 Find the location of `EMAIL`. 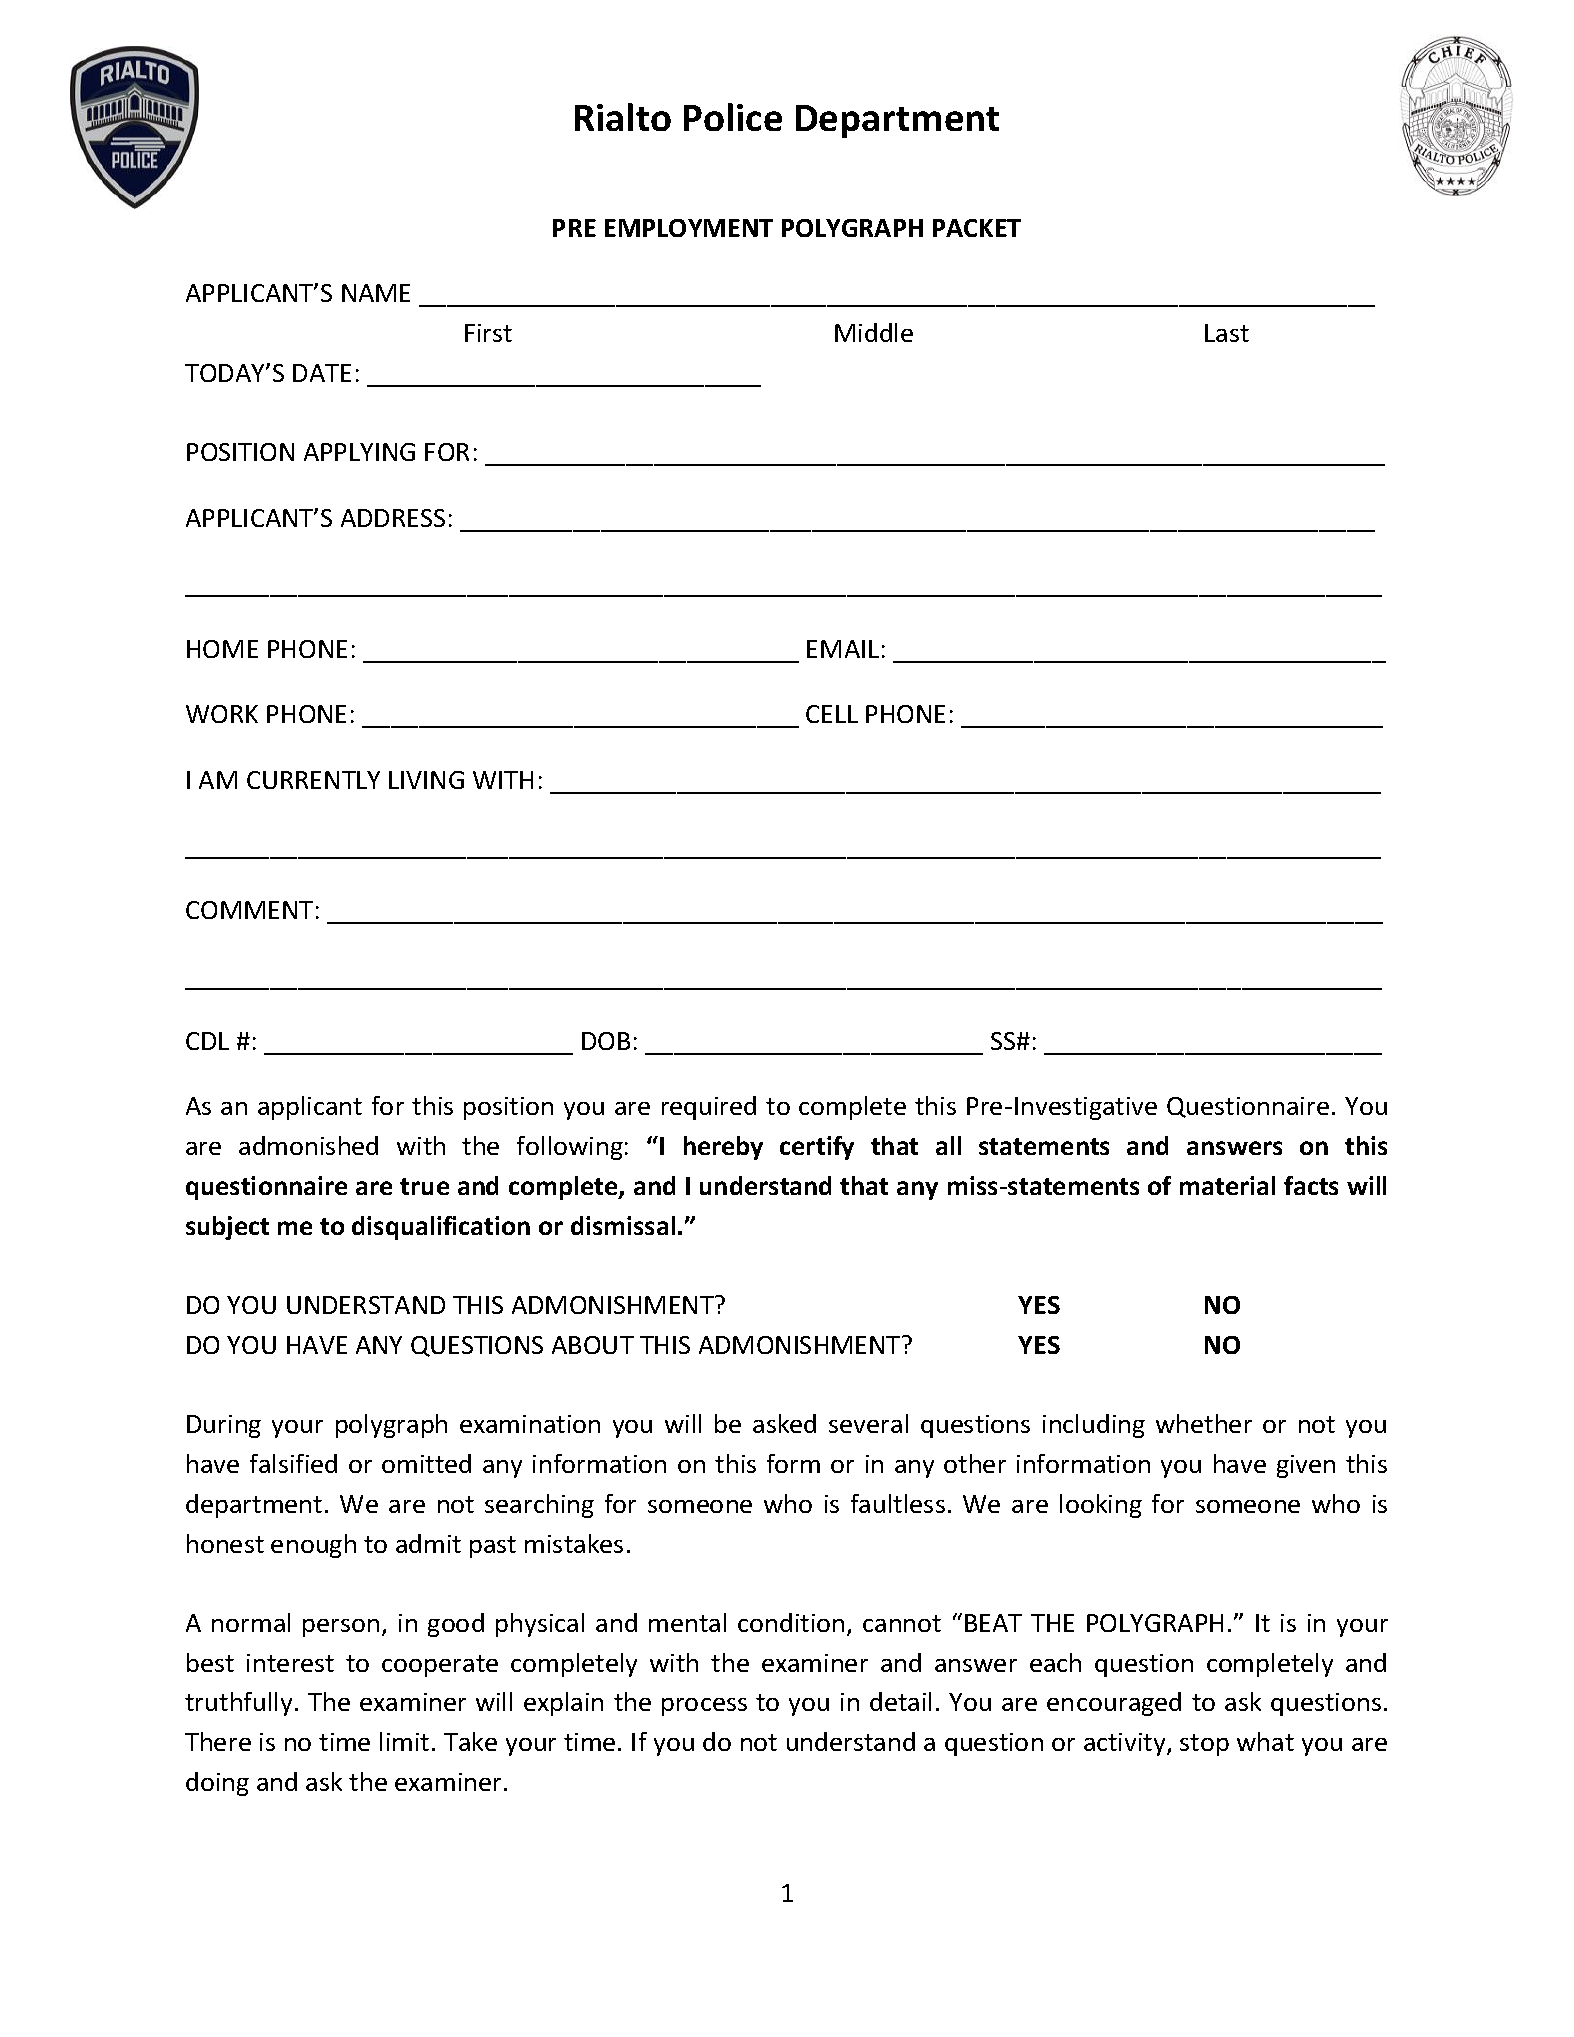

EMAIL is located at coordinates (843, 649).
